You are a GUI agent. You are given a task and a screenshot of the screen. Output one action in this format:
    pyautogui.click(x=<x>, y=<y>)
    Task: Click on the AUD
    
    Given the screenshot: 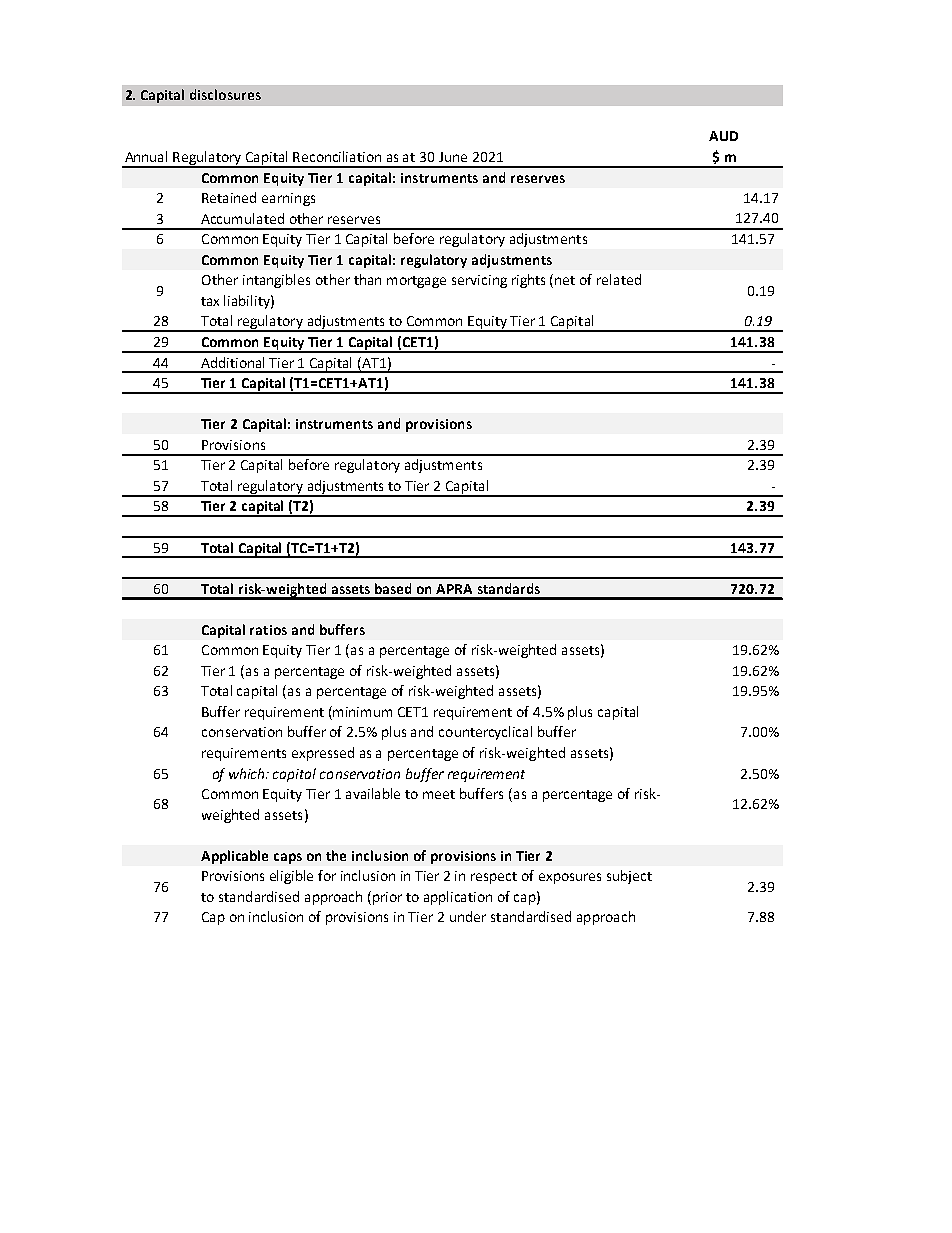 What is the action you would take?
    pyautogui.click(x=723, y=136)
